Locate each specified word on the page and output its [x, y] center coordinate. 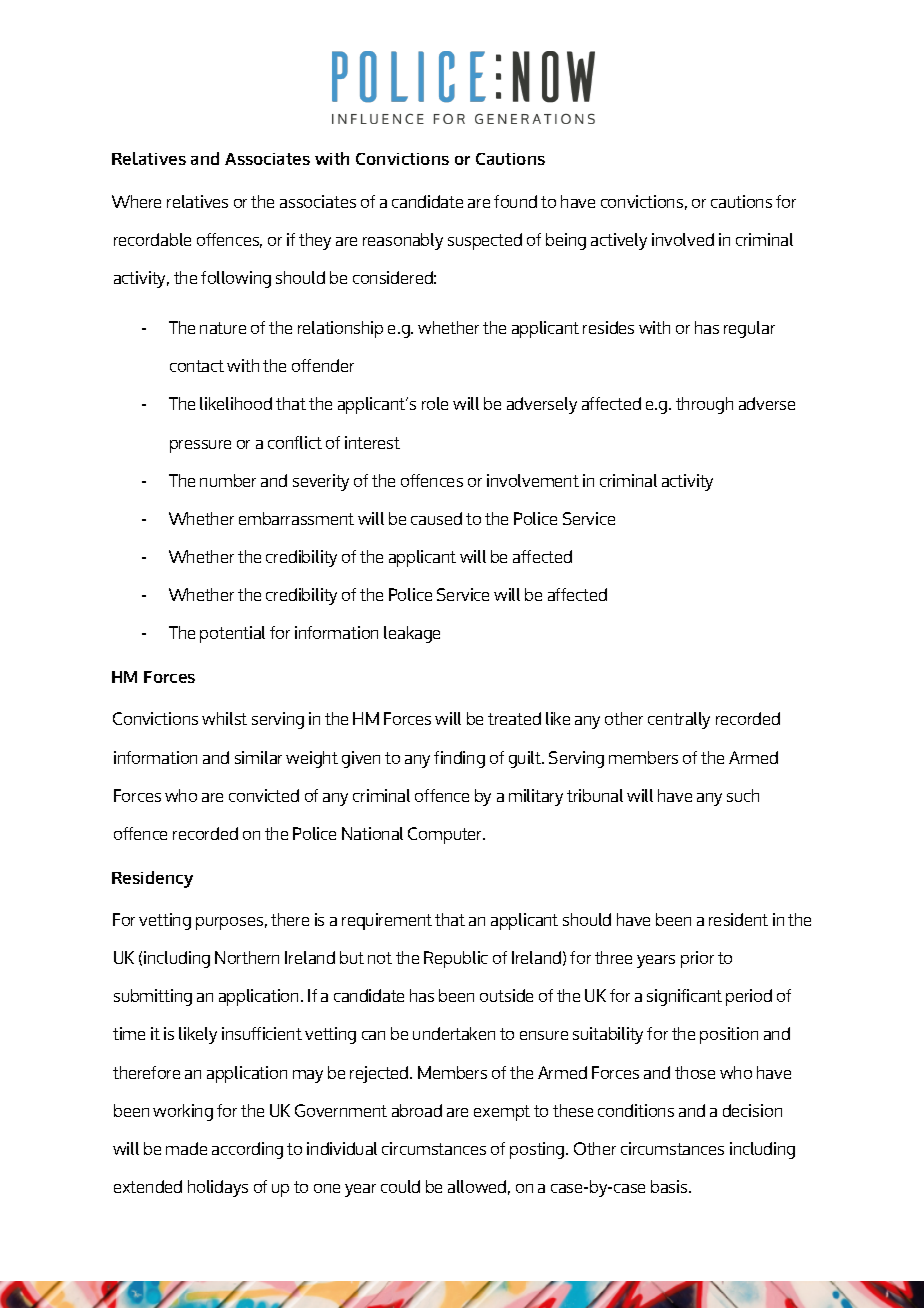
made [186, 1148]
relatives [197, 201]
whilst [224, 718]
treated [514, 718]
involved [683, 239]
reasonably [403, 241]
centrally [679, 720]
